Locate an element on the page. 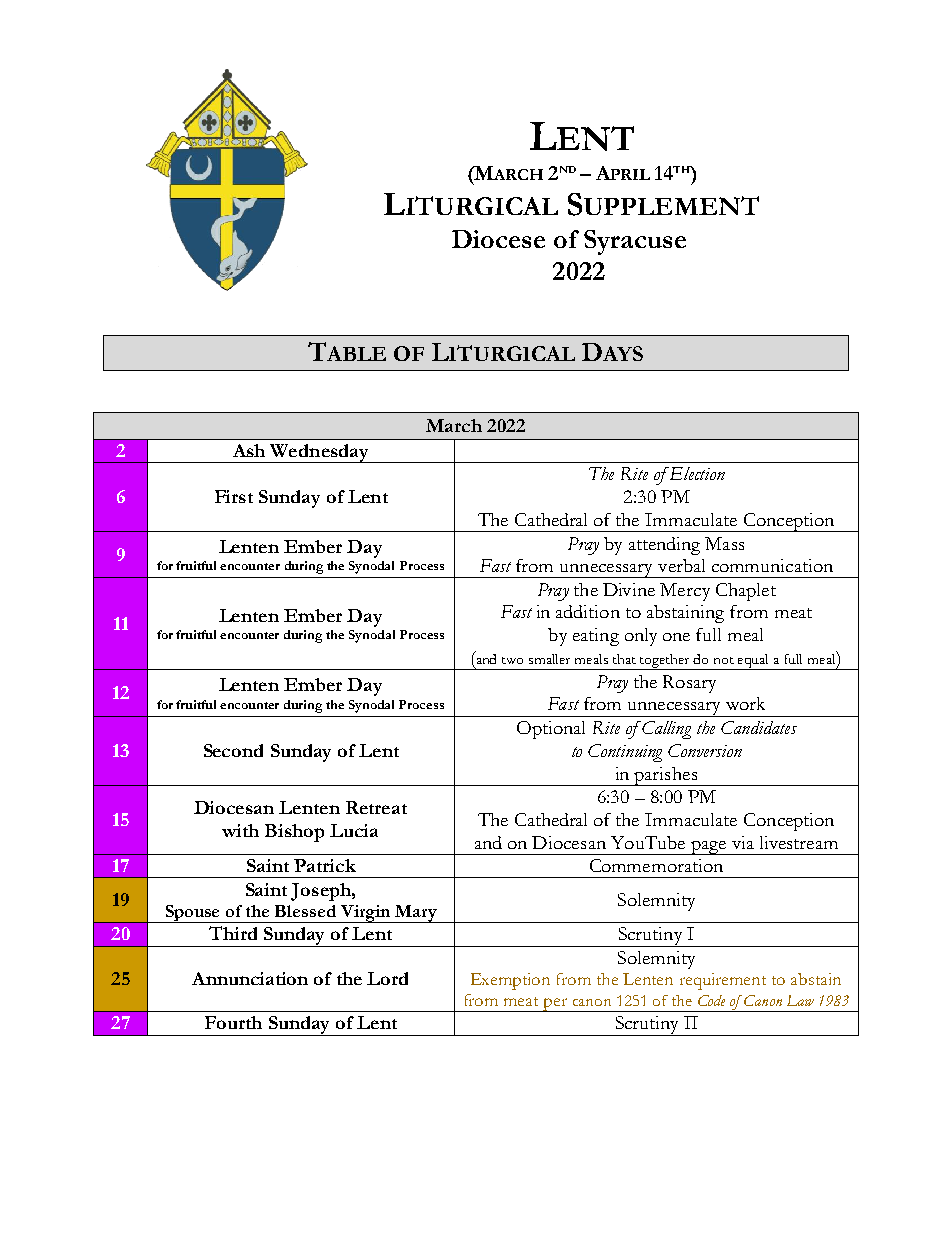 The height and width of the page is (1233, 952). not is located at coordinates (724, 660).
